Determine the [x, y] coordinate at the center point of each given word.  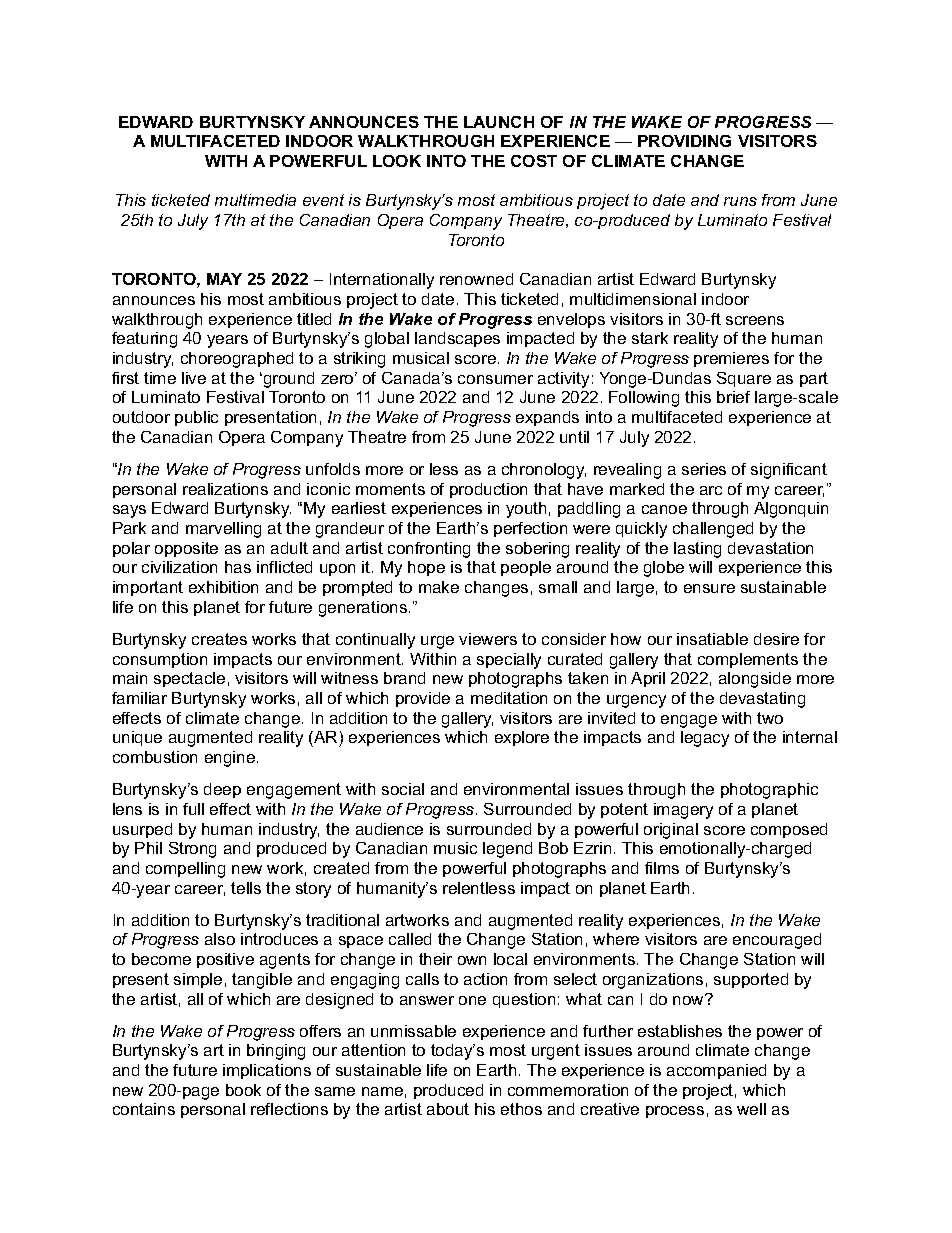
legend [507, 850]
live [194, 378]
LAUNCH [499, 122]
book [243, 1090]
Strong [192, 850]
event [323, 200]
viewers [488, 639]
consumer [495, 379]
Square [744, 379]
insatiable [712, 639]
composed [789, 830]
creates [219, 639]
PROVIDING [684, 141]
